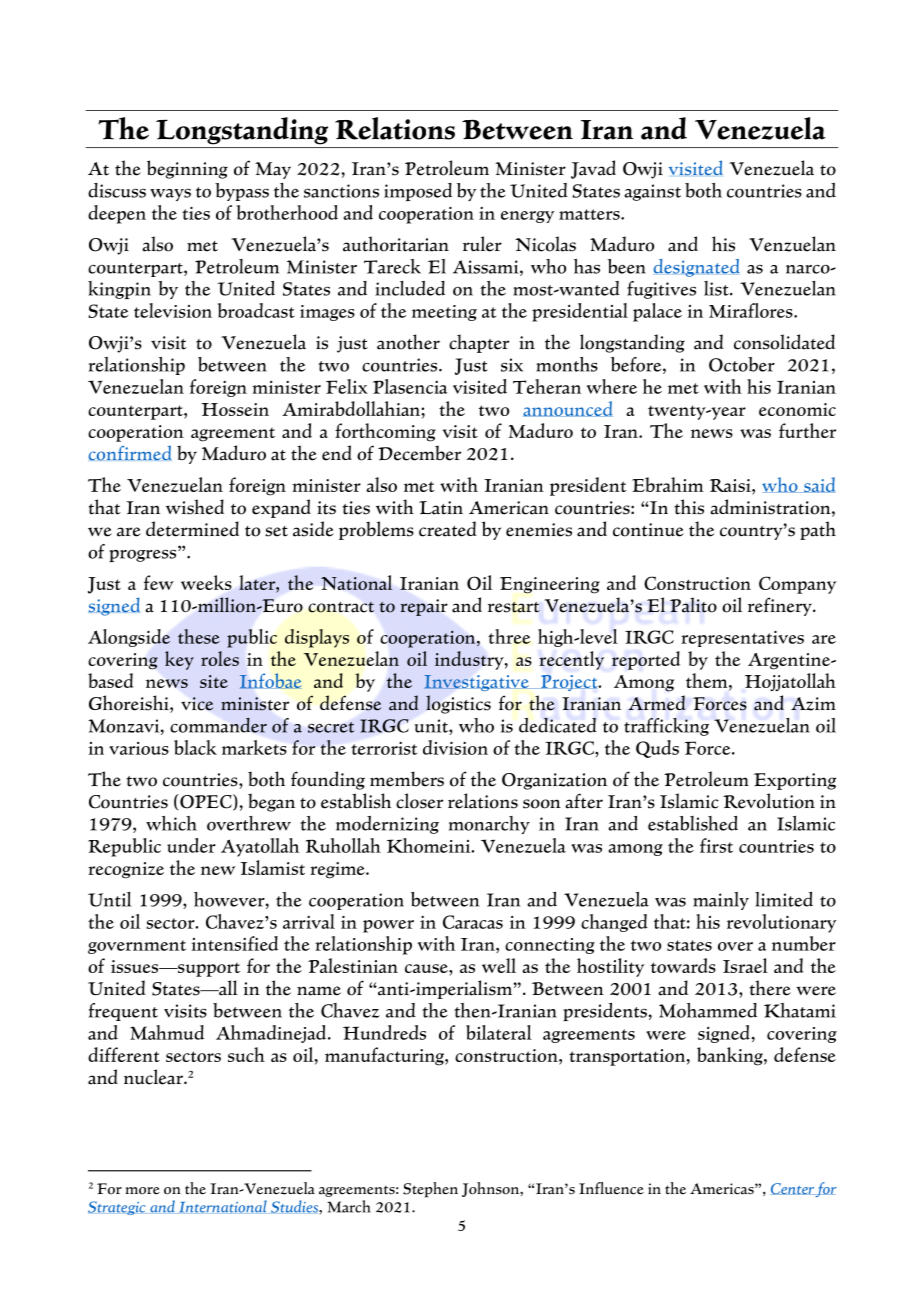 This screenshot has width=924, height=1308. What do you see at coordinates (652, 192) in the screenshot?
I see `against` at bounding box center [652, 192].
